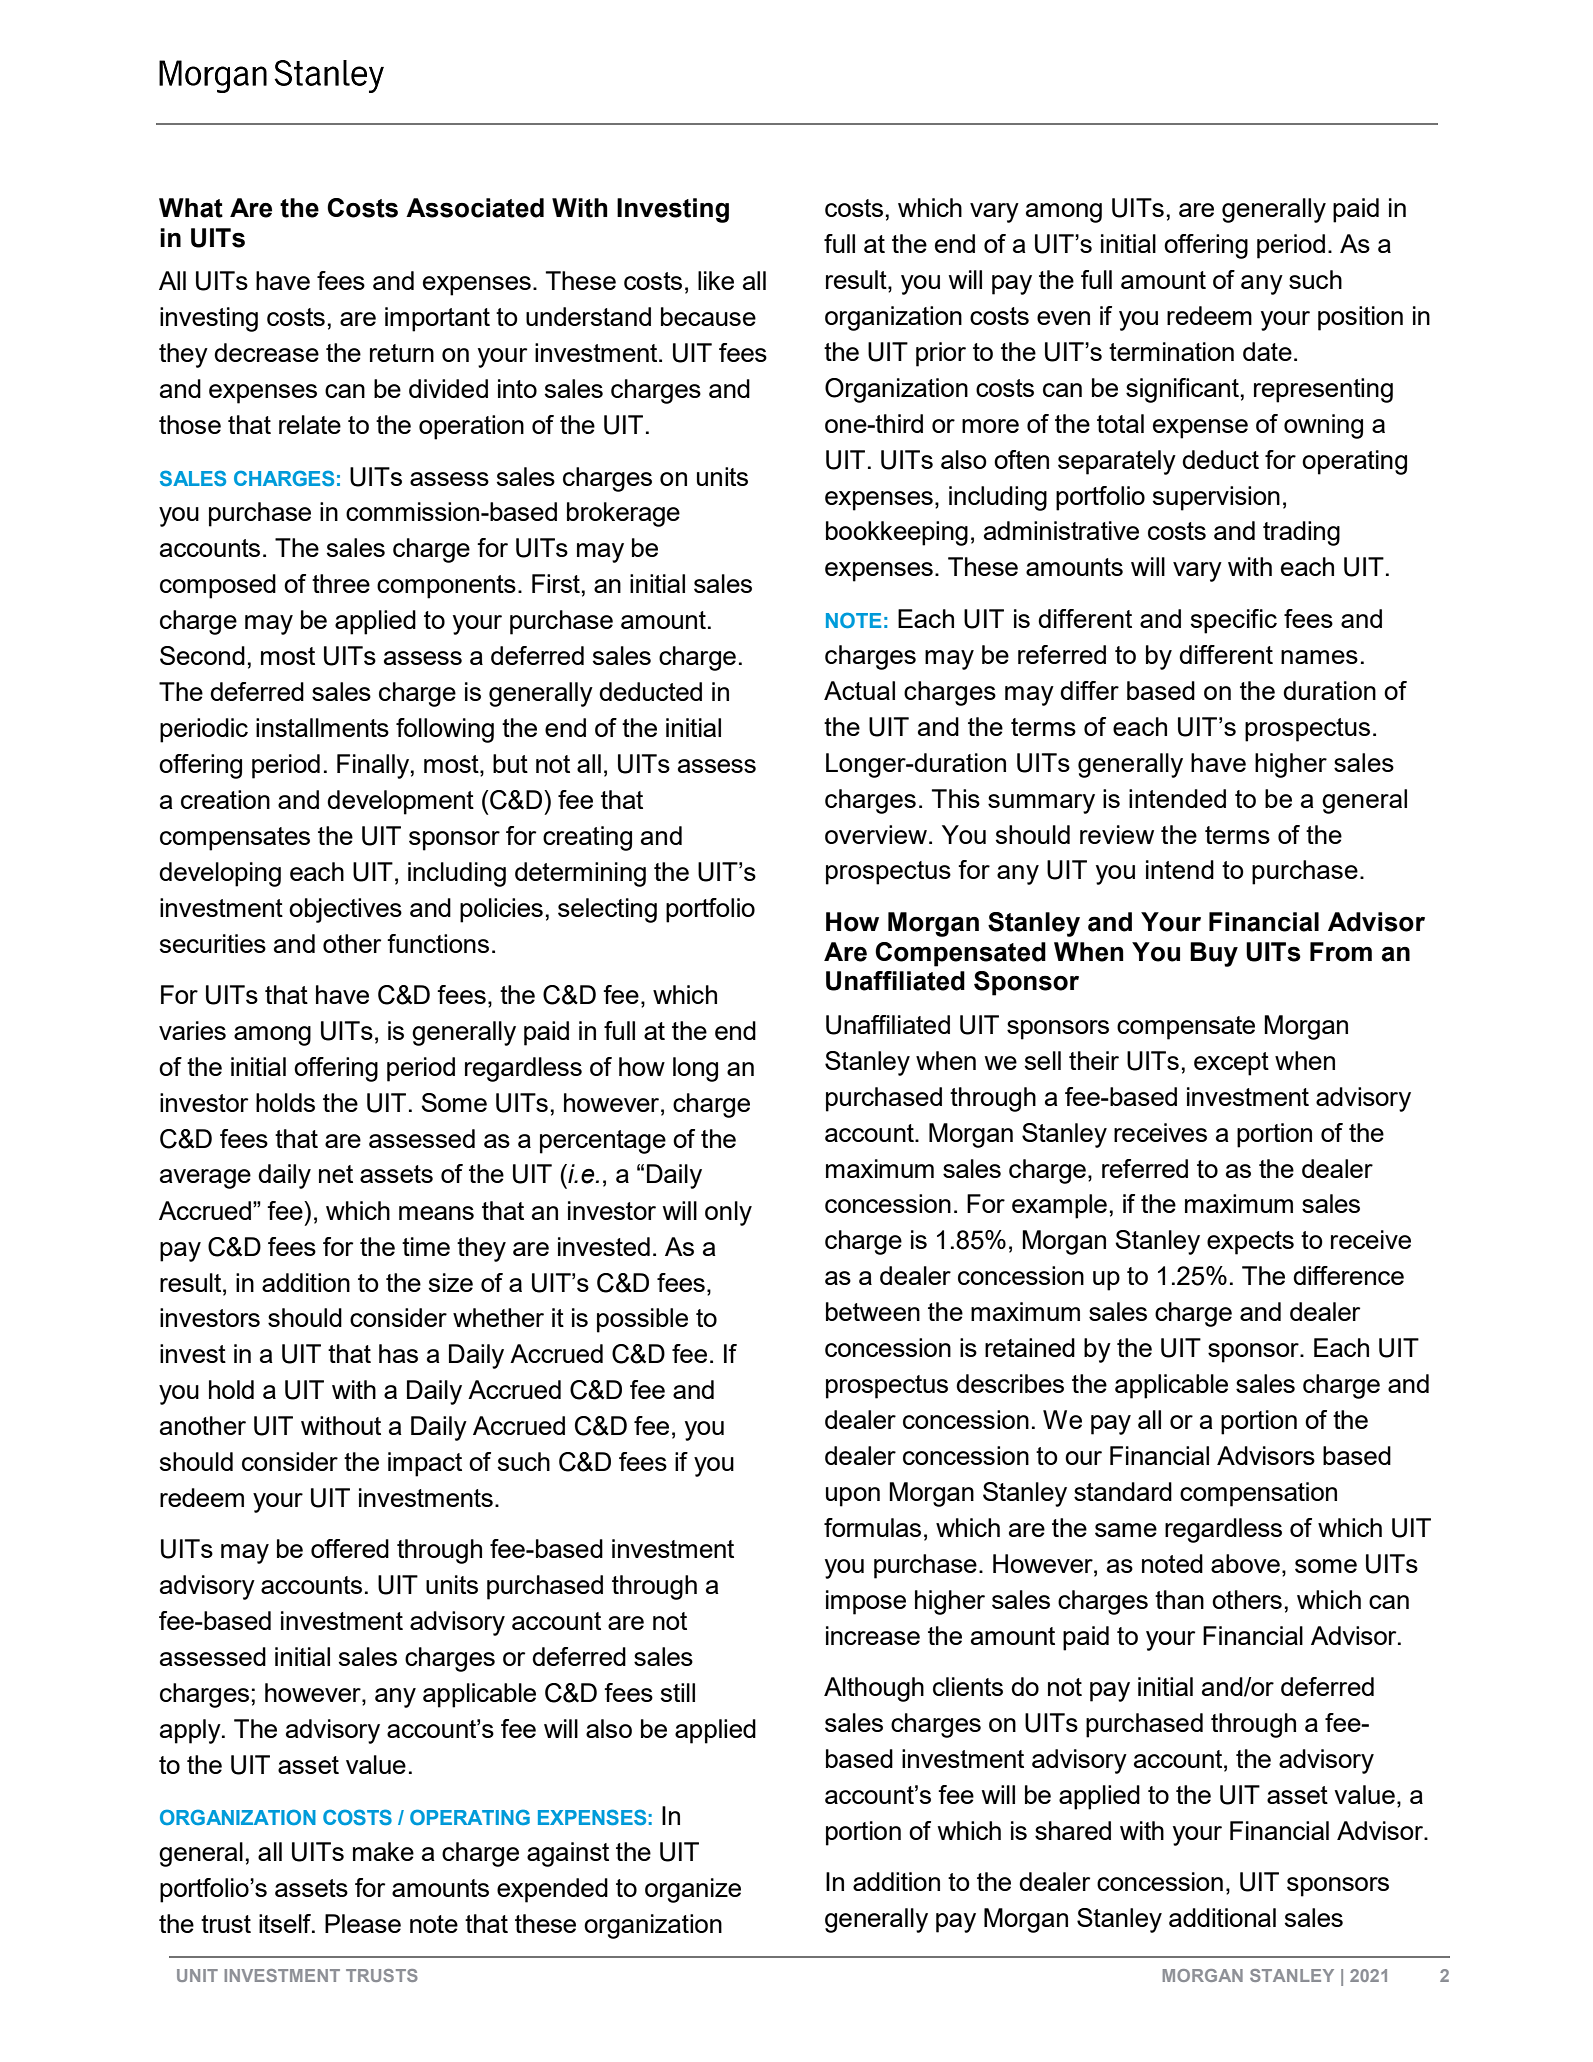 This image has width=1593, height=2062. Describe the element at coordinates (437, 319) in the image. I see `important` at that location.
